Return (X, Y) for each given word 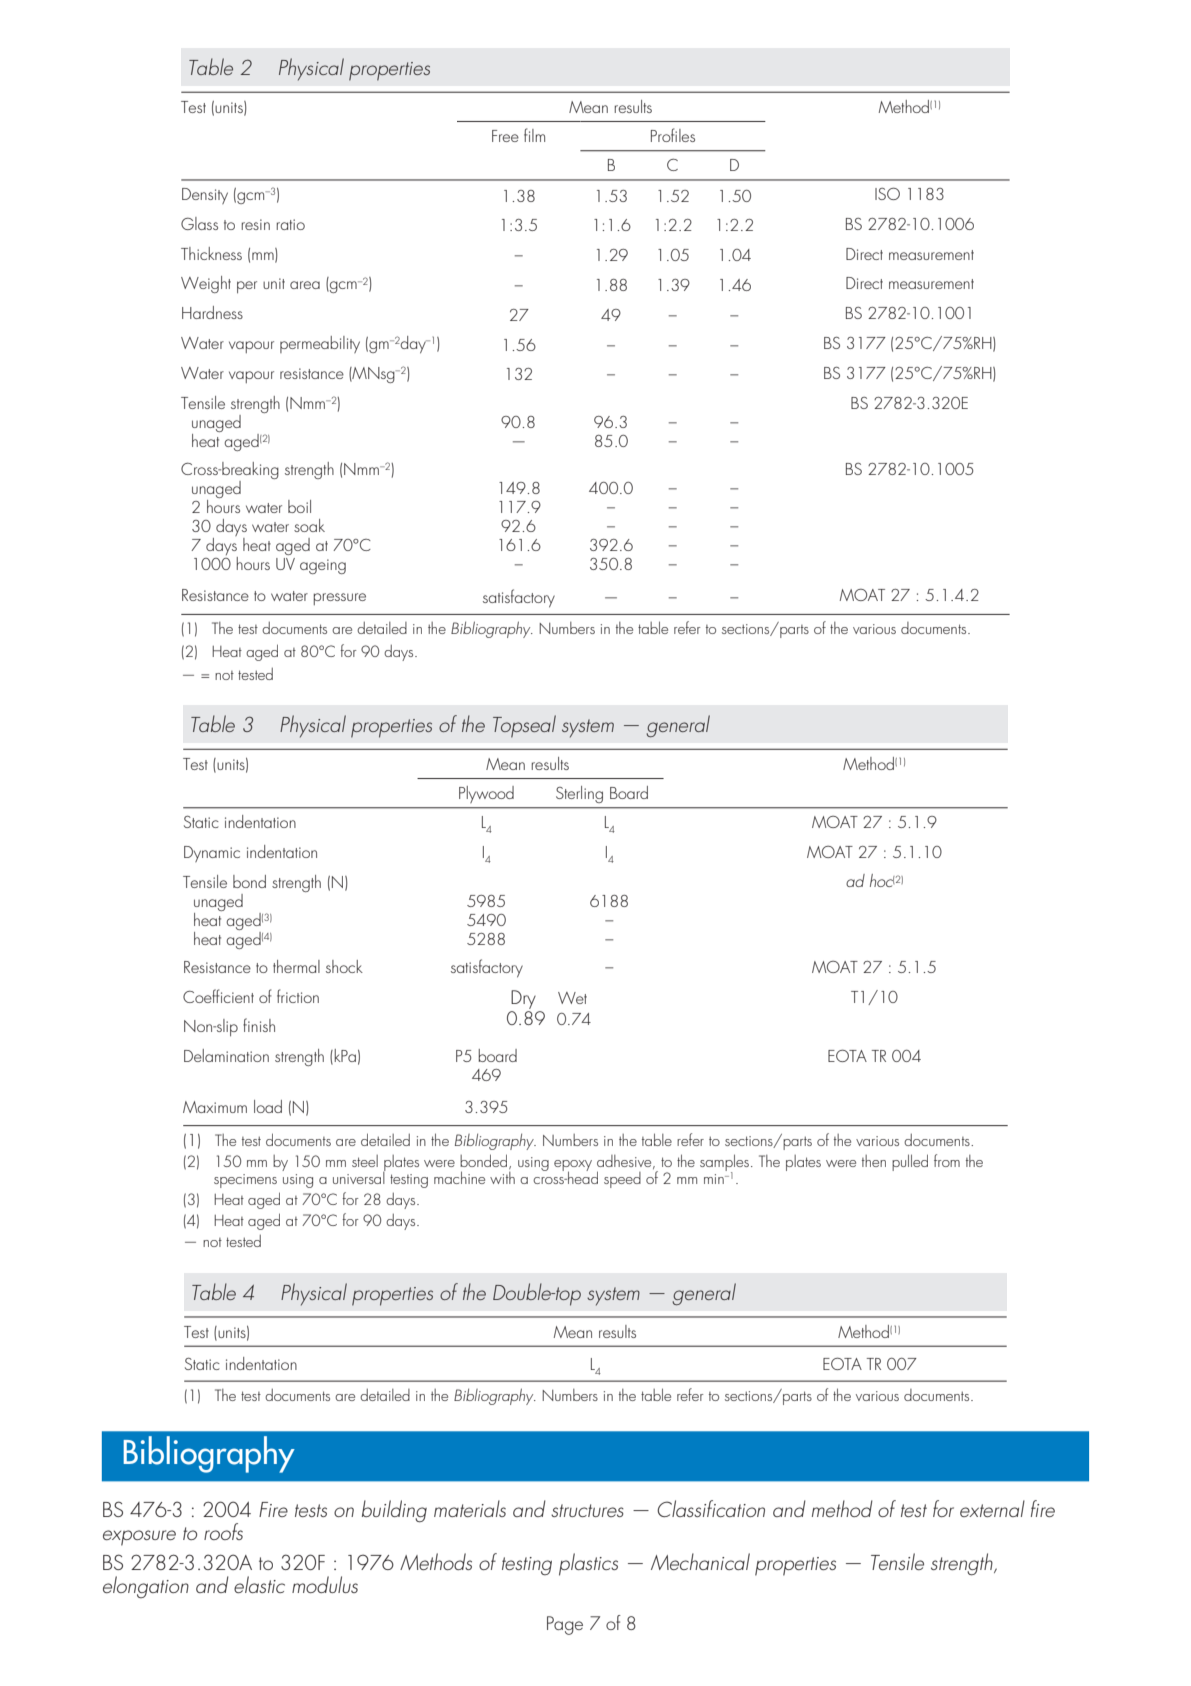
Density (205, 196)
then (874, 1161)
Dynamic (212, 854)
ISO (887, 193)
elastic (259, 1584)
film (534, 135)
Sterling (579, 794)
